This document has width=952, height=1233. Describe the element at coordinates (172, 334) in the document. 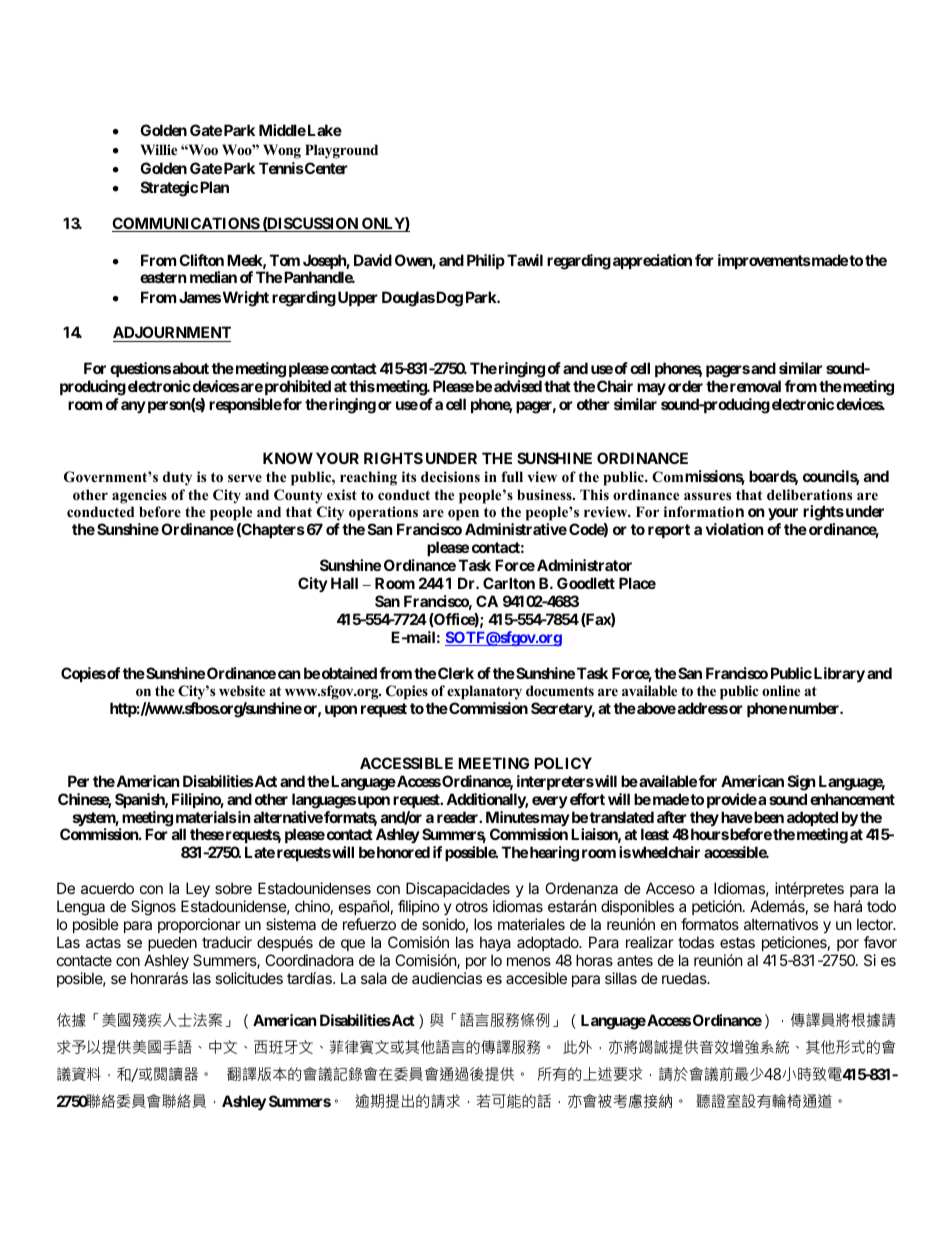

I see `ADJOURNMENT` at that location.
